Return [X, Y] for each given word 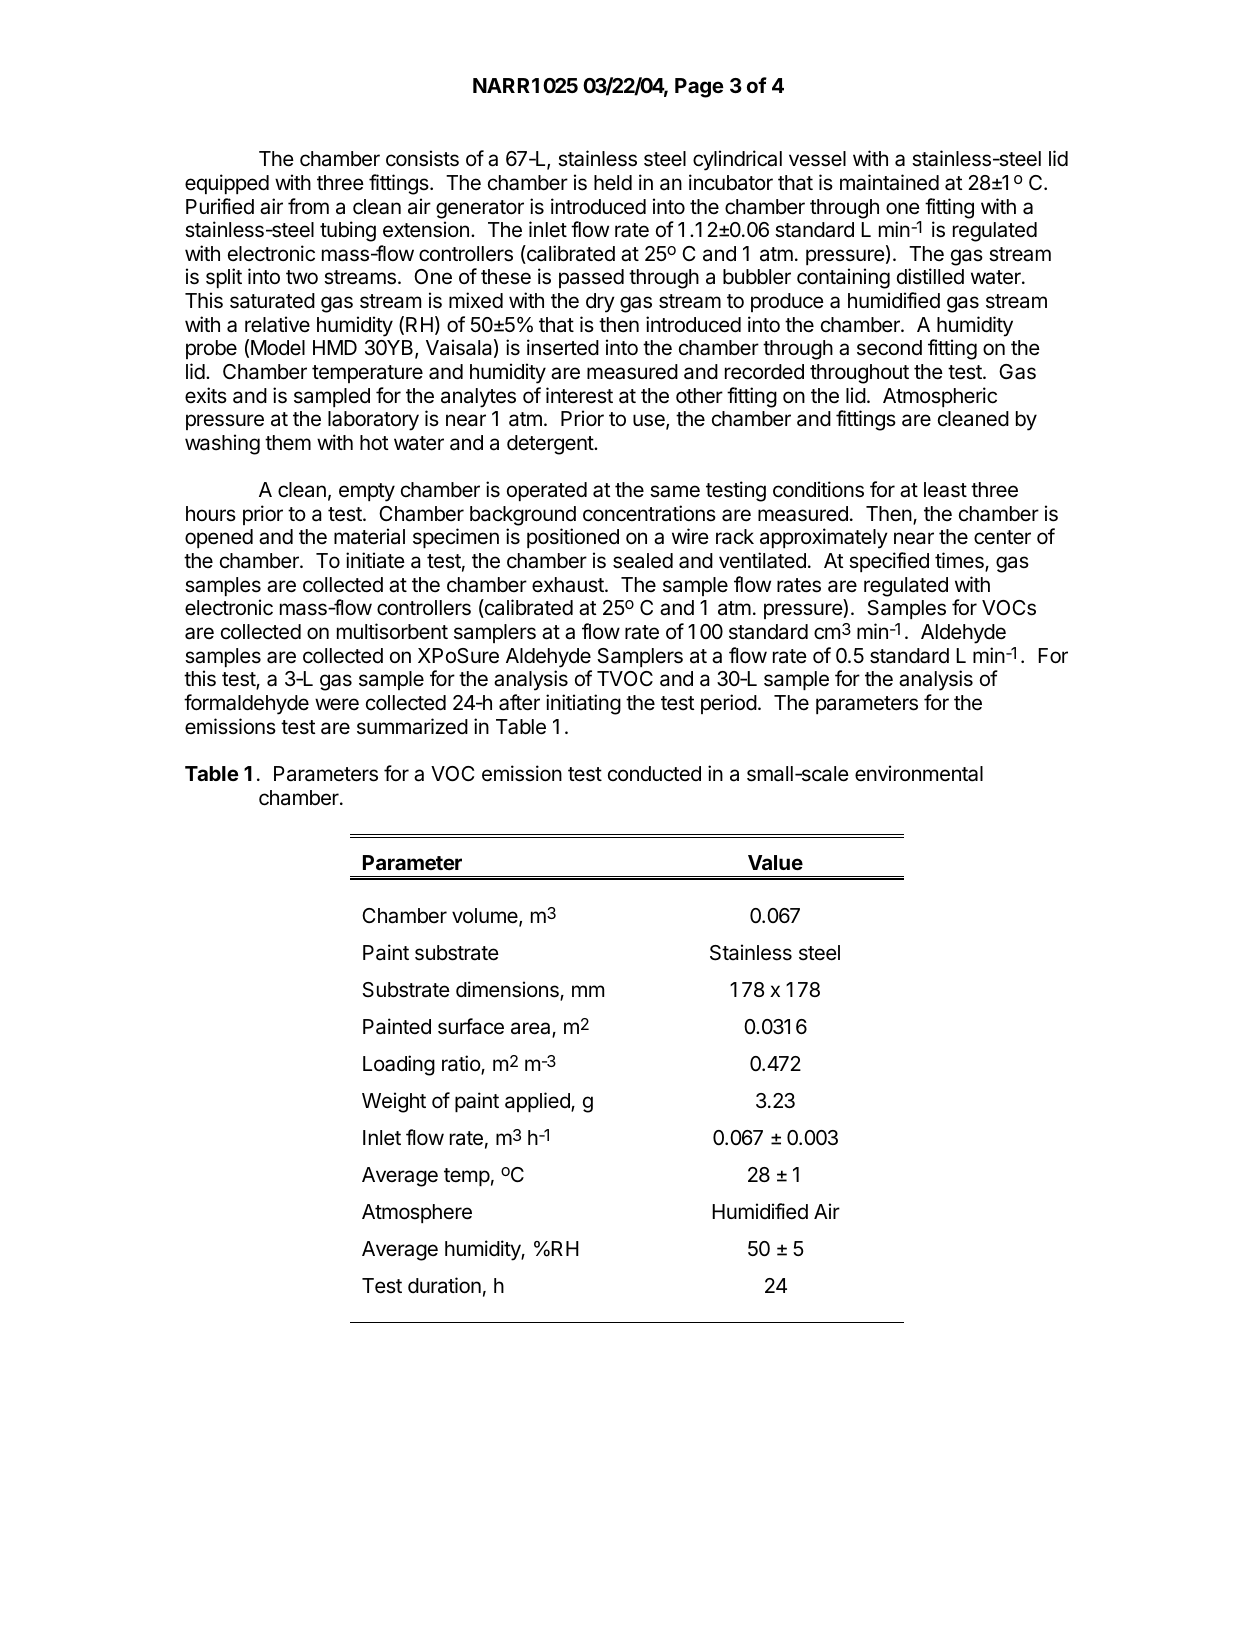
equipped [227, 184]
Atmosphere [417, 1213]
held [613, 183]
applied [538, 1102]
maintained [889, 182]
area [532, 1029]
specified [889, 562]
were [337, 704]
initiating [583, 704]
